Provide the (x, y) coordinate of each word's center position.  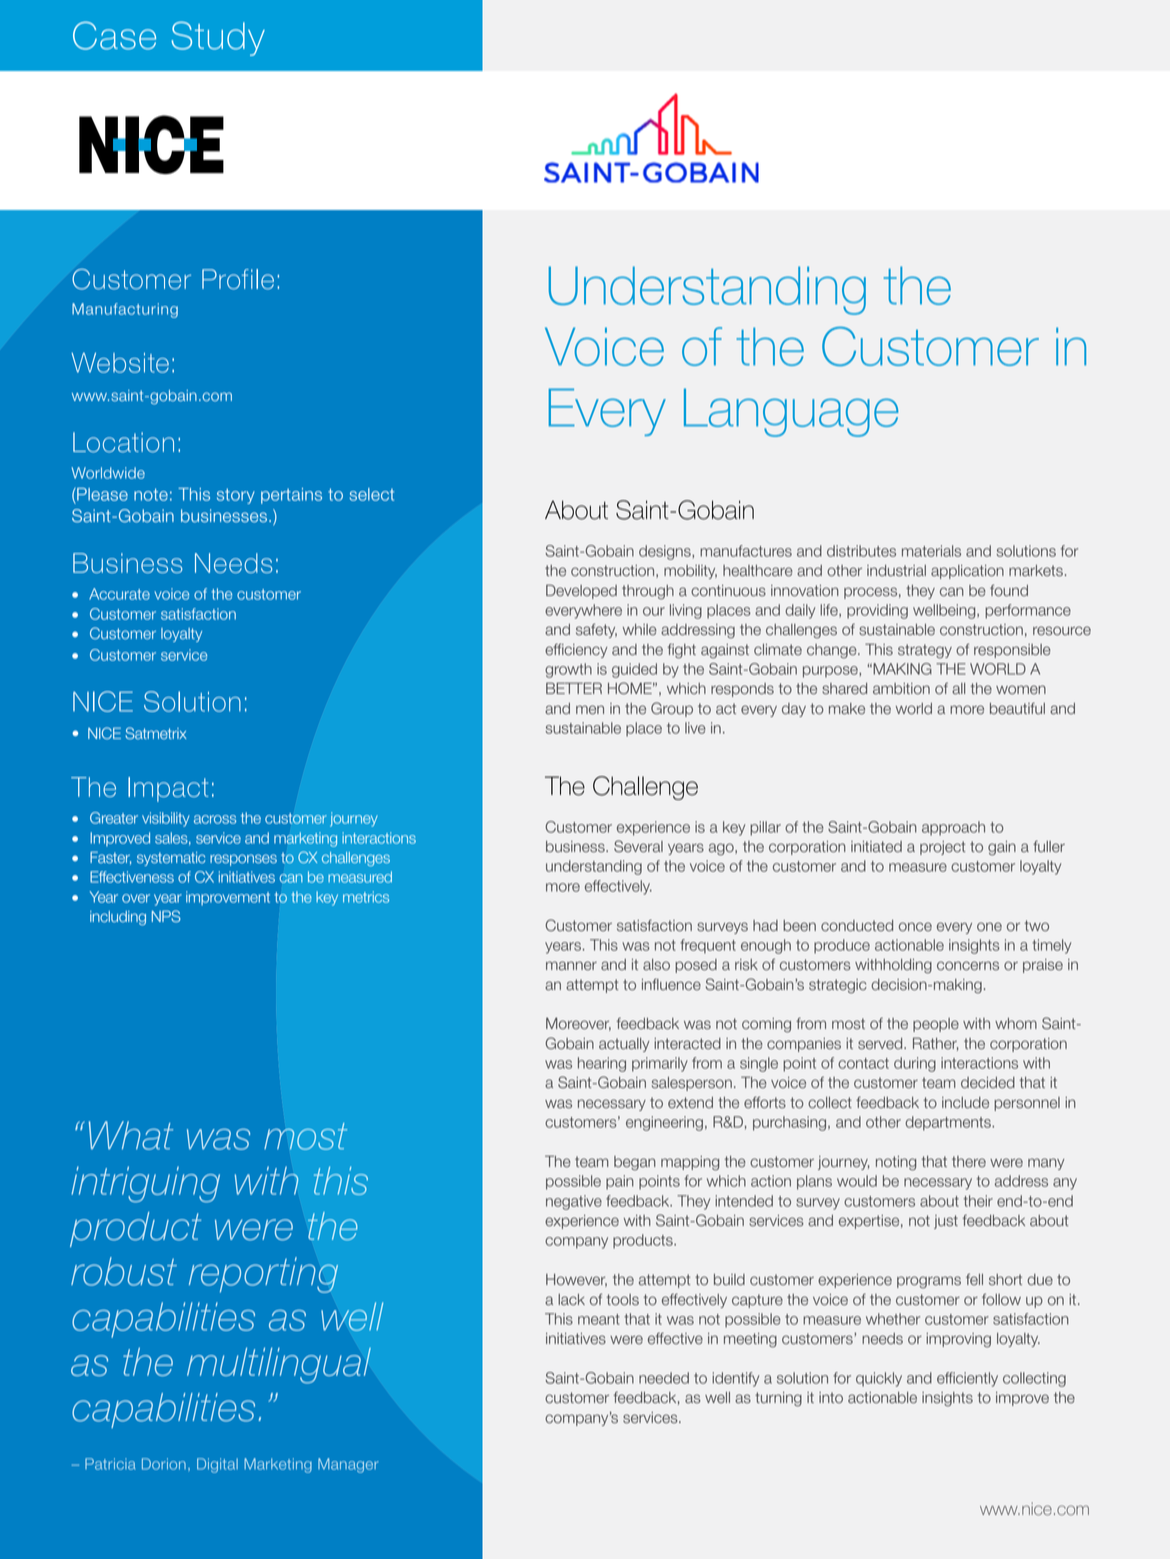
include (965, 1103)
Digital (217, 1465)
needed (664, 1378)
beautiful (1017, 708)
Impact (168, 789)
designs (666, 552)
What (131, 1135)
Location (123, 442)
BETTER (574, 688)
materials (931, 551)
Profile (238, 279)
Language (791, 412)
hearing (602, 1064)
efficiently (967, 1379)
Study (218, 39)
